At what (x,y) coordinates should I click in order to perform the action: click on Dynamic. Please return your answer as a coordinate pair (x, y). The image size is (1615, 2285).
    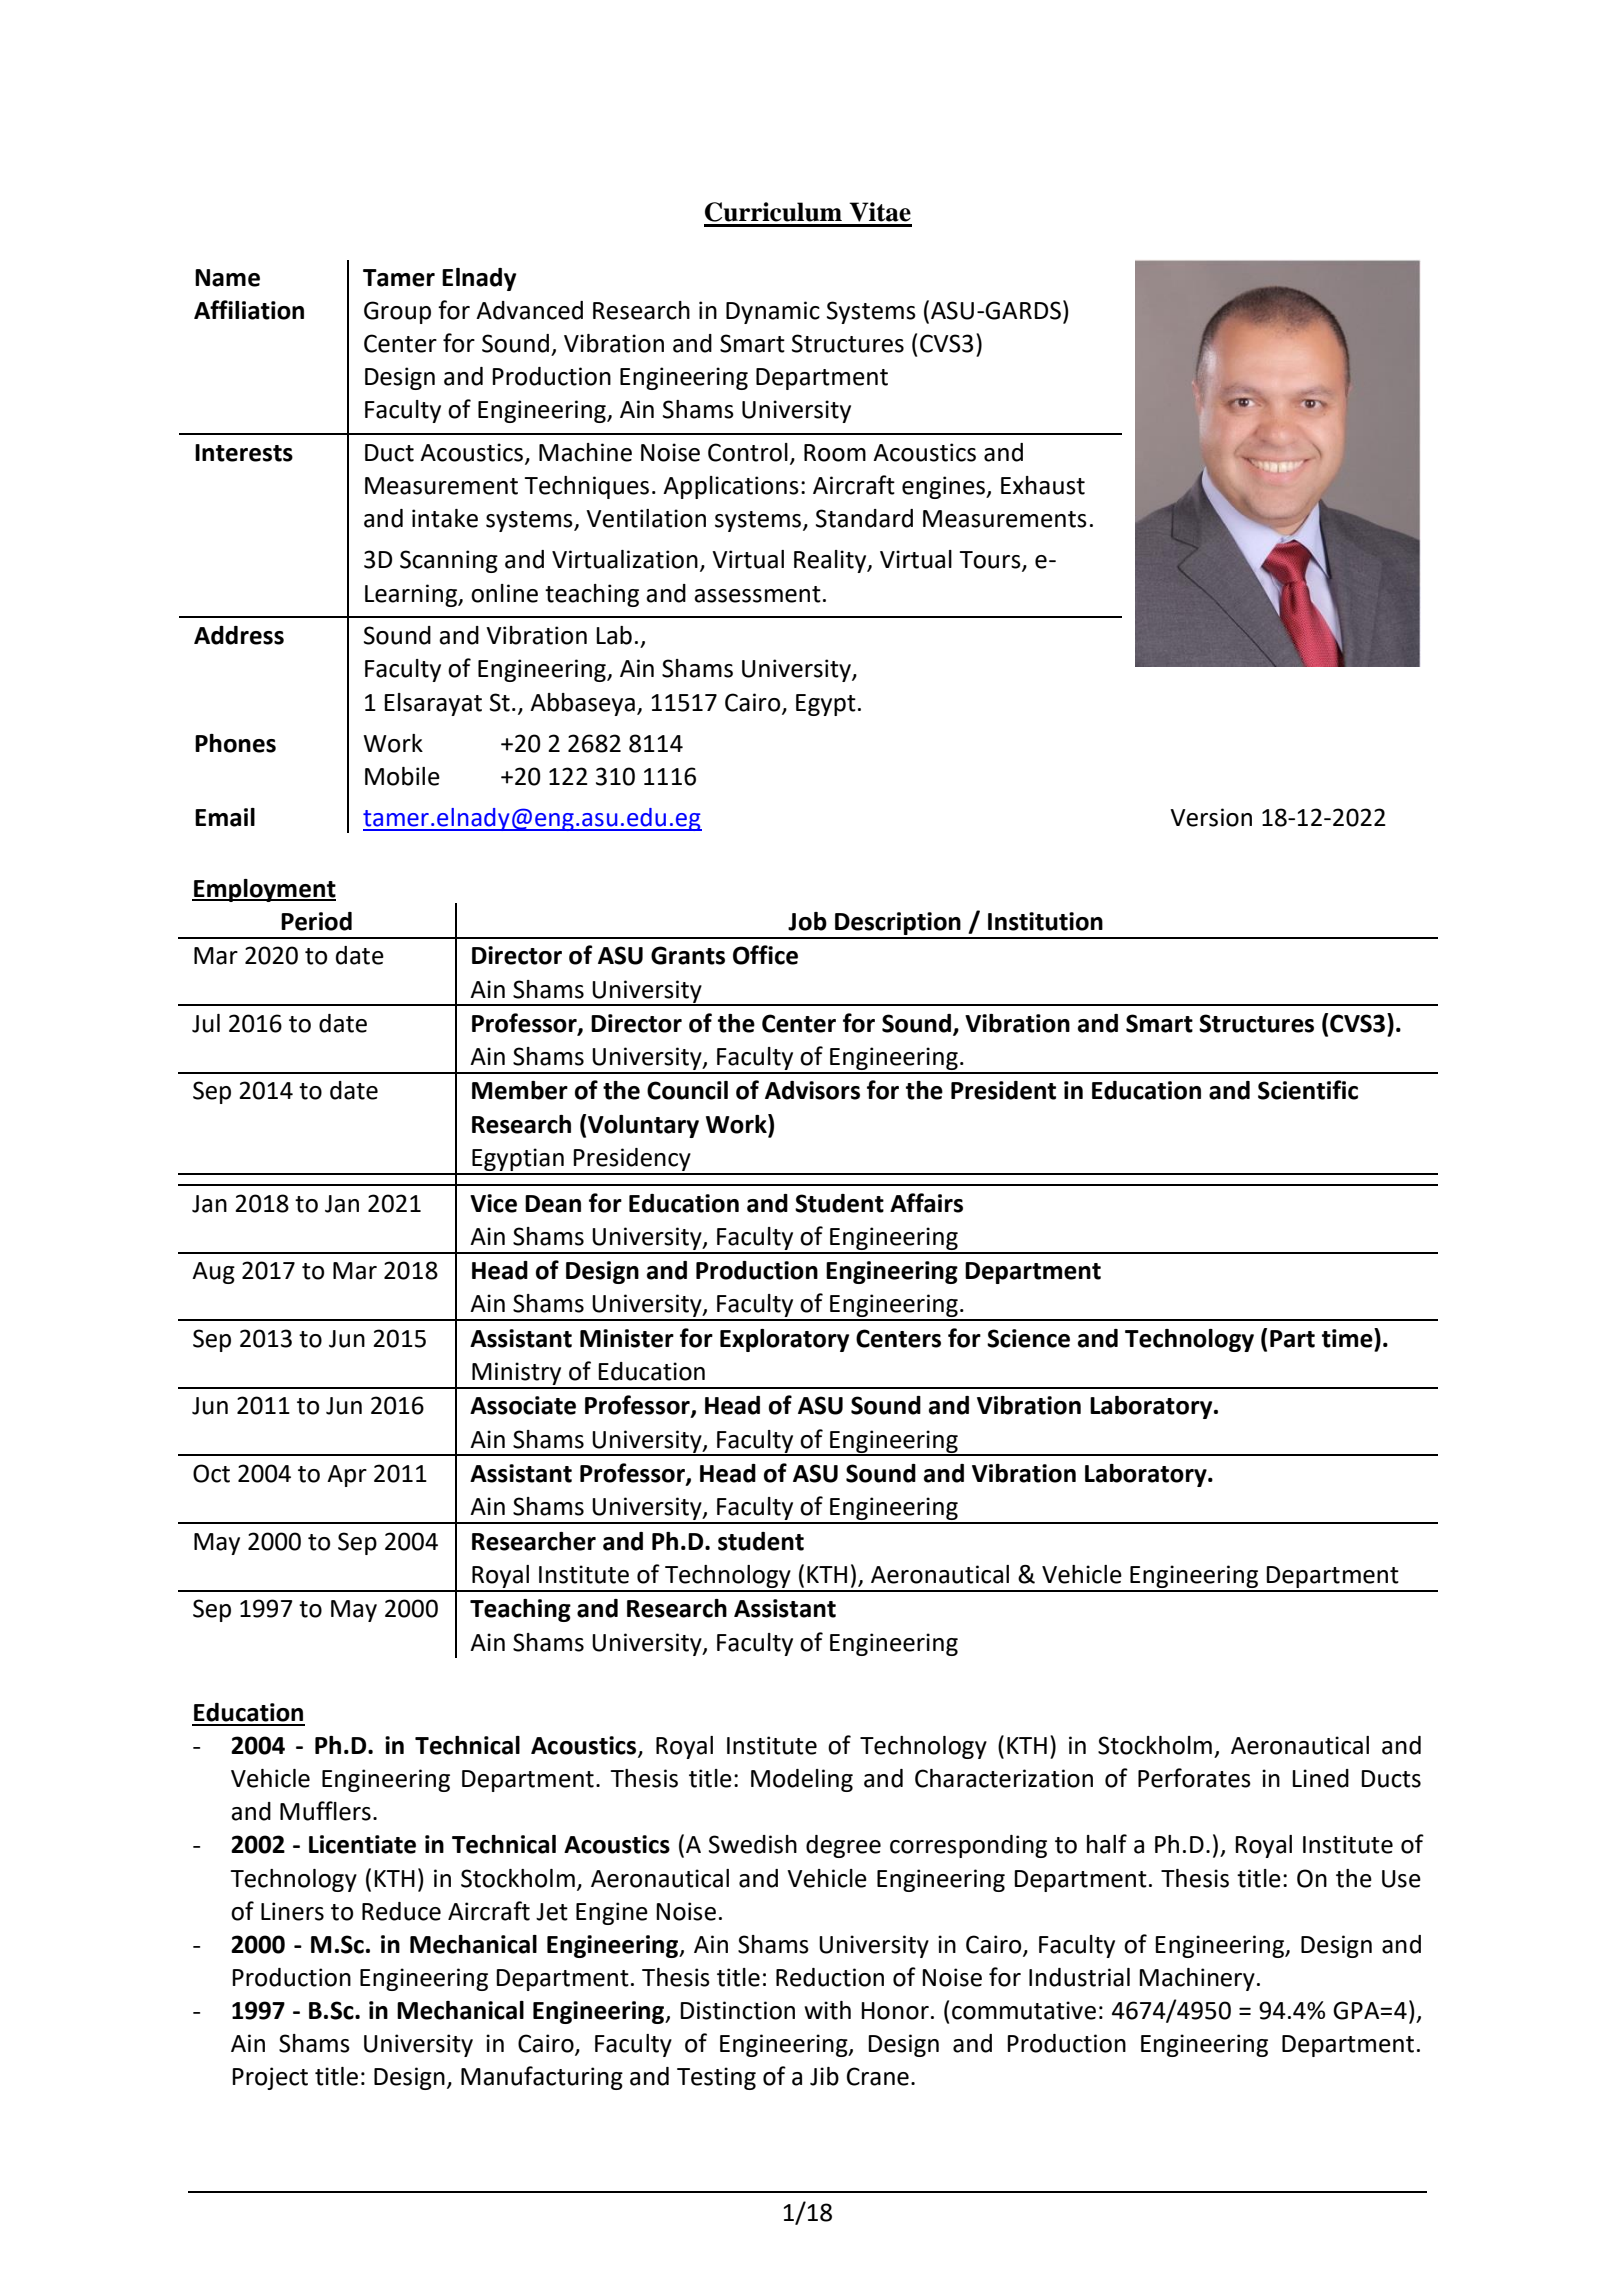
    Looking at the image, I should click on (773, 312).
